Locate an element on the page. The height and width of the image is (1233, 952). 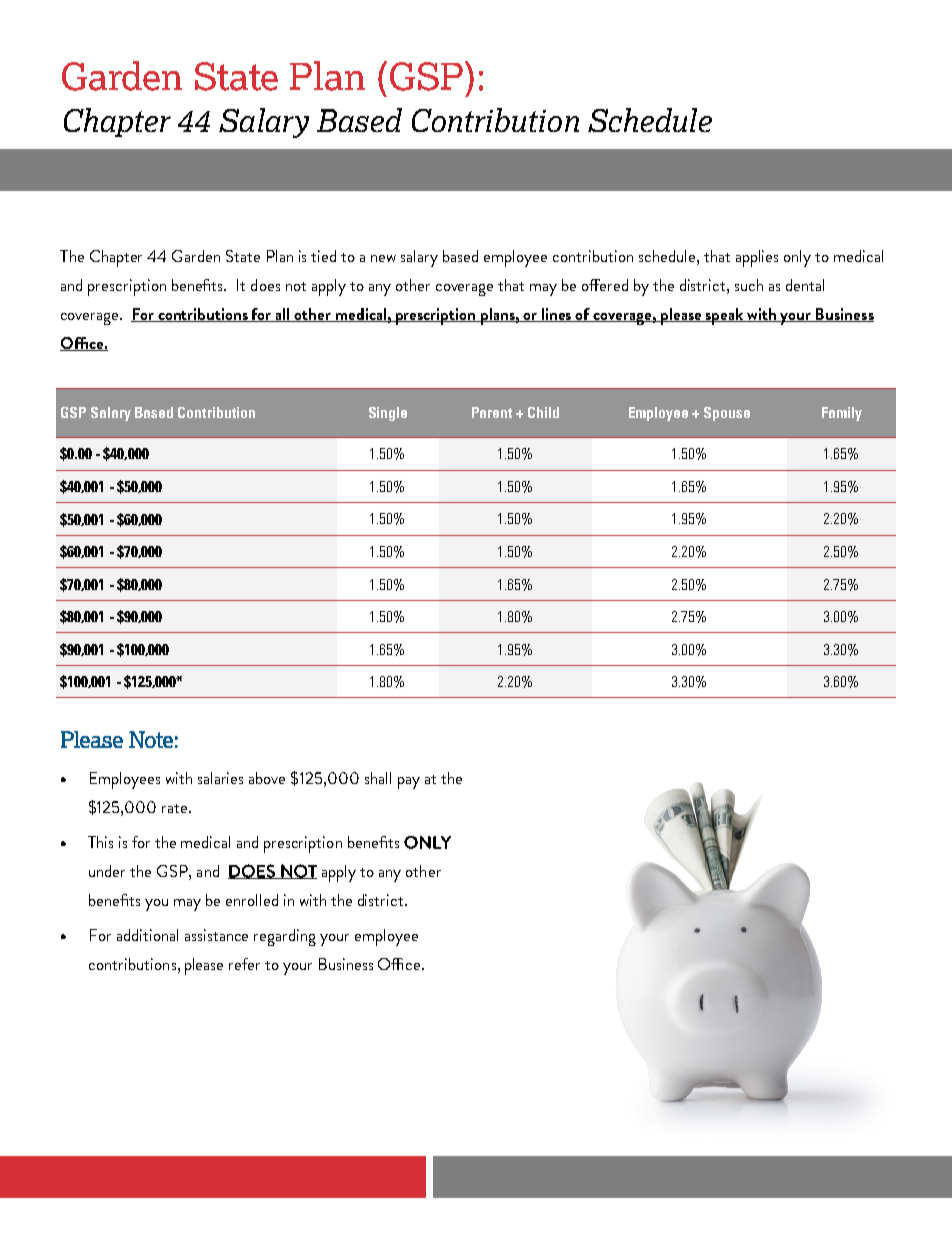
assistance is located at coordinates (216, 935).
